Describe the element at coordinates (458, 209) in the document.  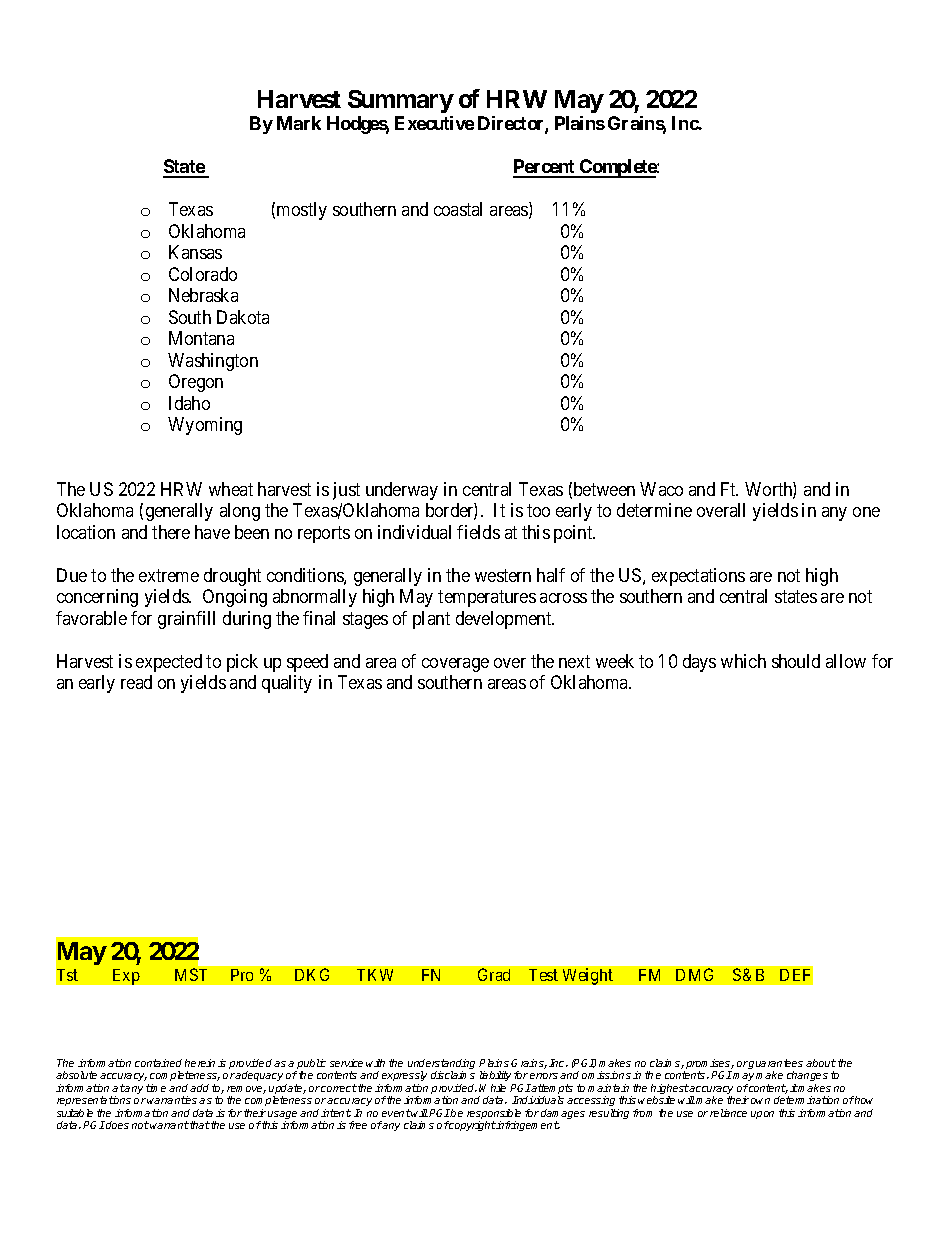
I see `coastal` at that location.
